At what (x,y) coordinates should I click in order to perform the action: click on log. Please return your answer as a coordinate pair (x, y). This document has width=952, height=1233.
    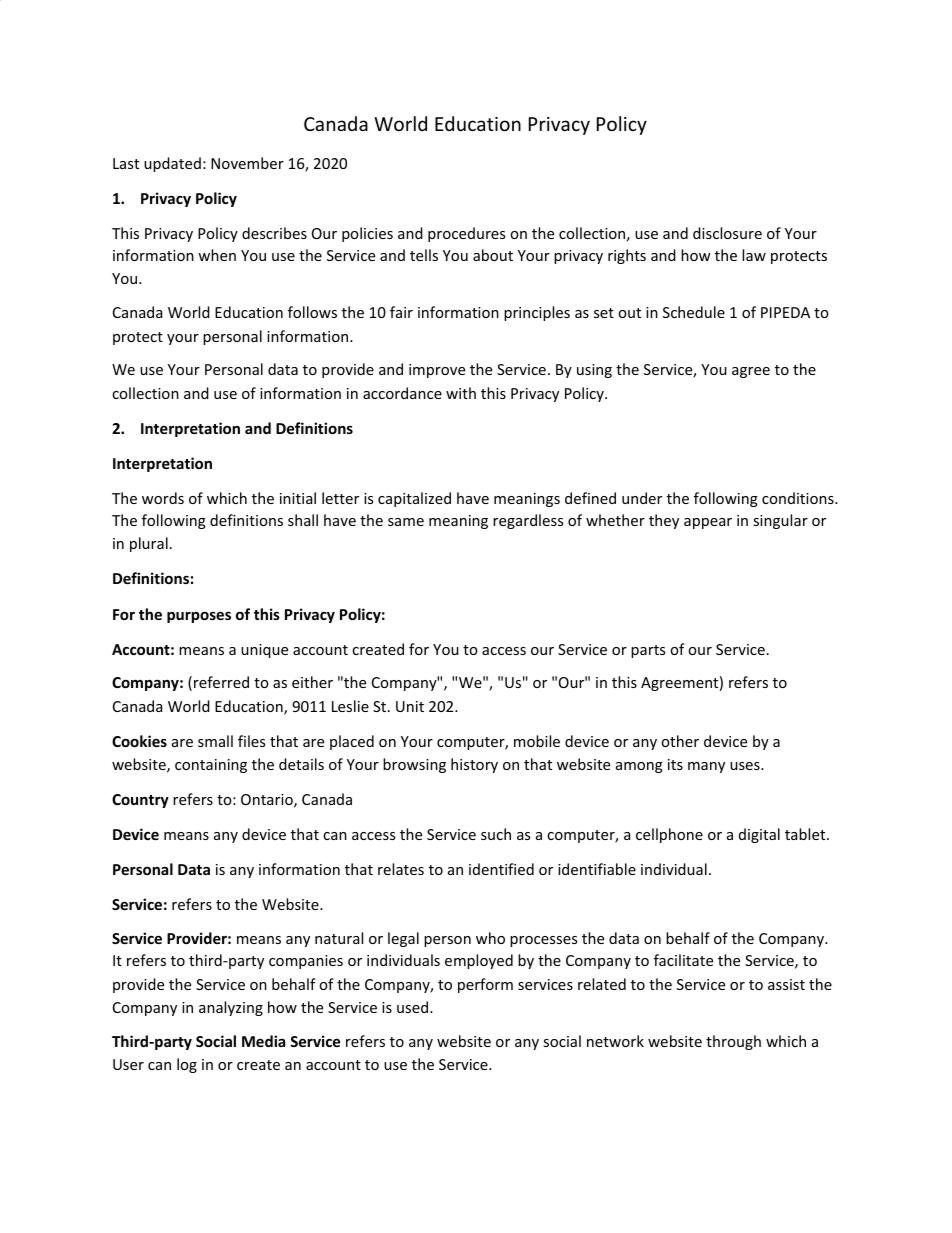
    Looking at the image, I should click on (187, 1065).
